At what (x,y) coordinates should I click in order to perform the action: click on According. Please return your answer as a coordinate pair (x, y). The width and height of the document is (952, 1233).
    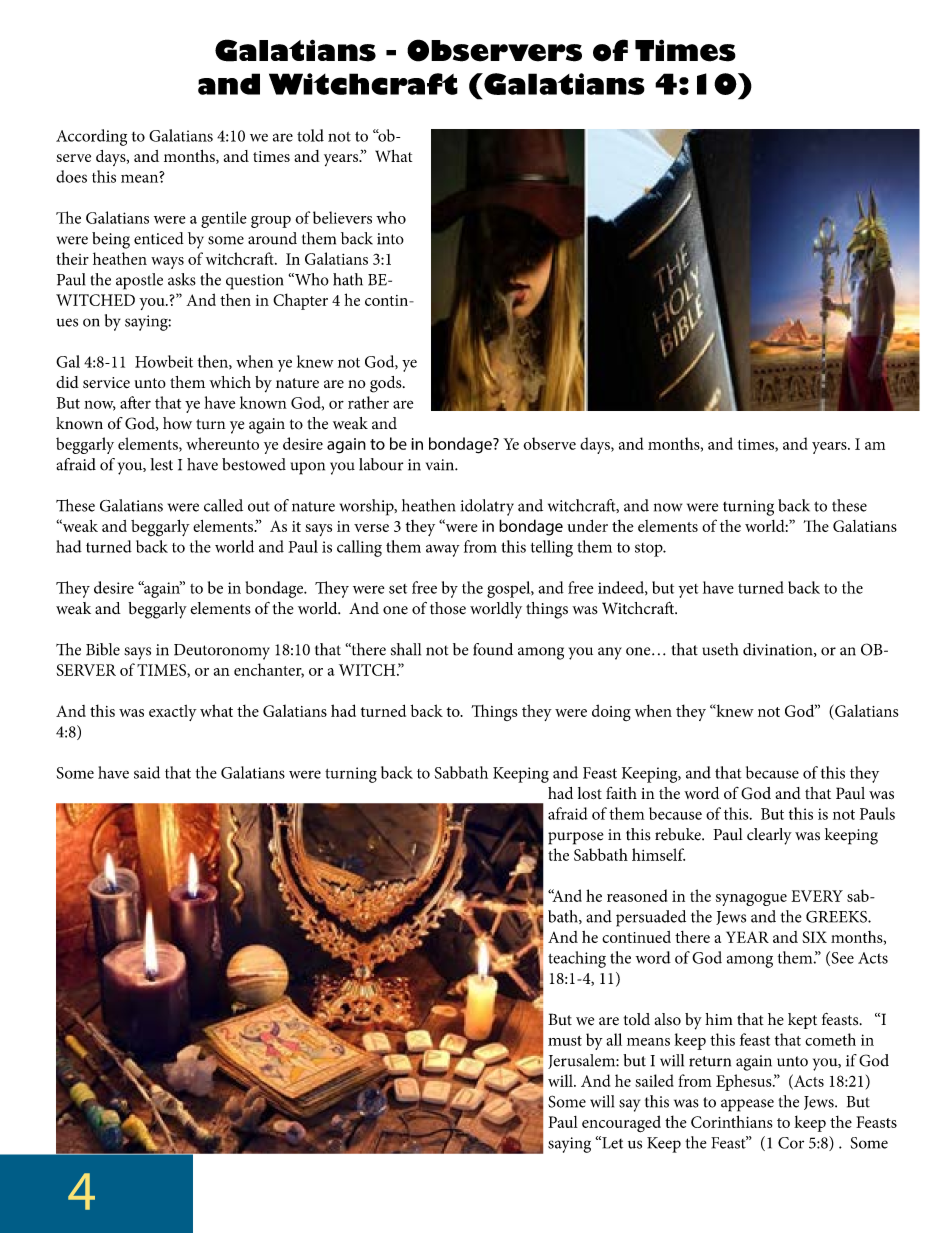
    Looking at the image, I should click on (91, 137).
